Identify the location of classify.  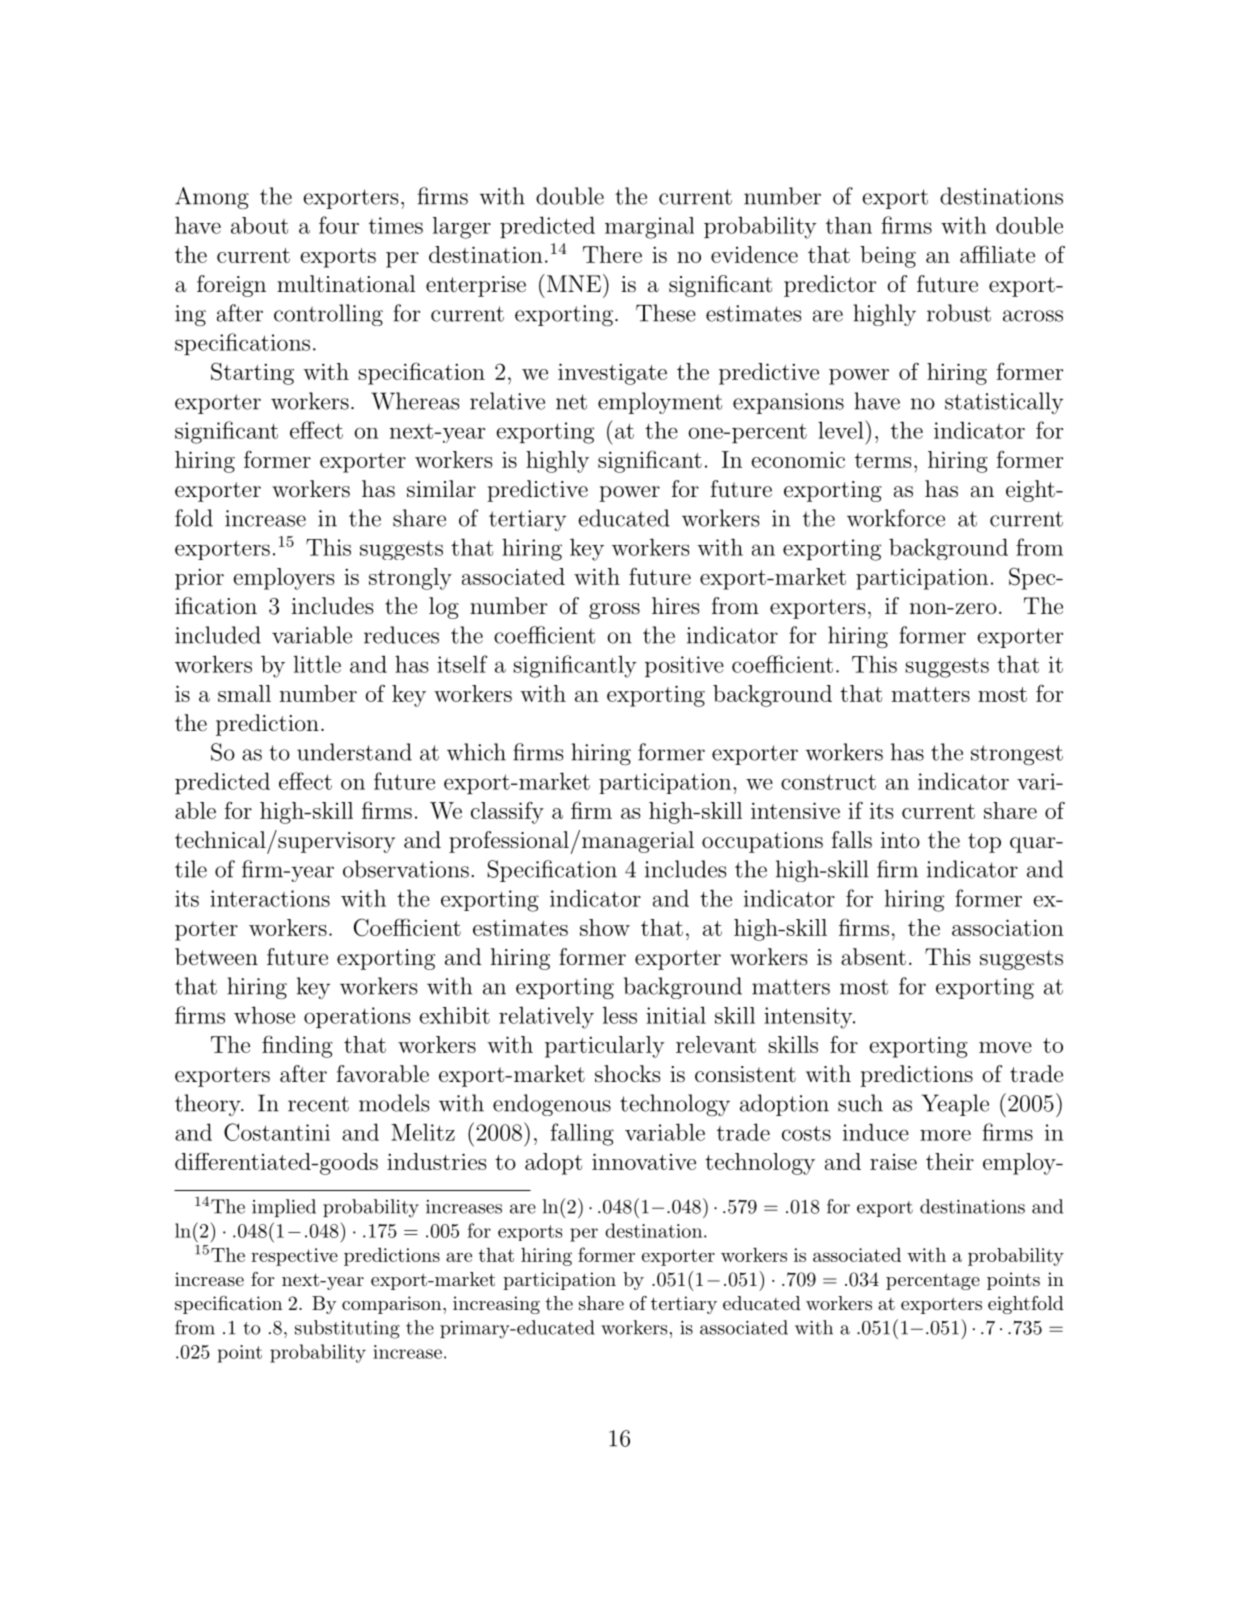
(507, 812).
